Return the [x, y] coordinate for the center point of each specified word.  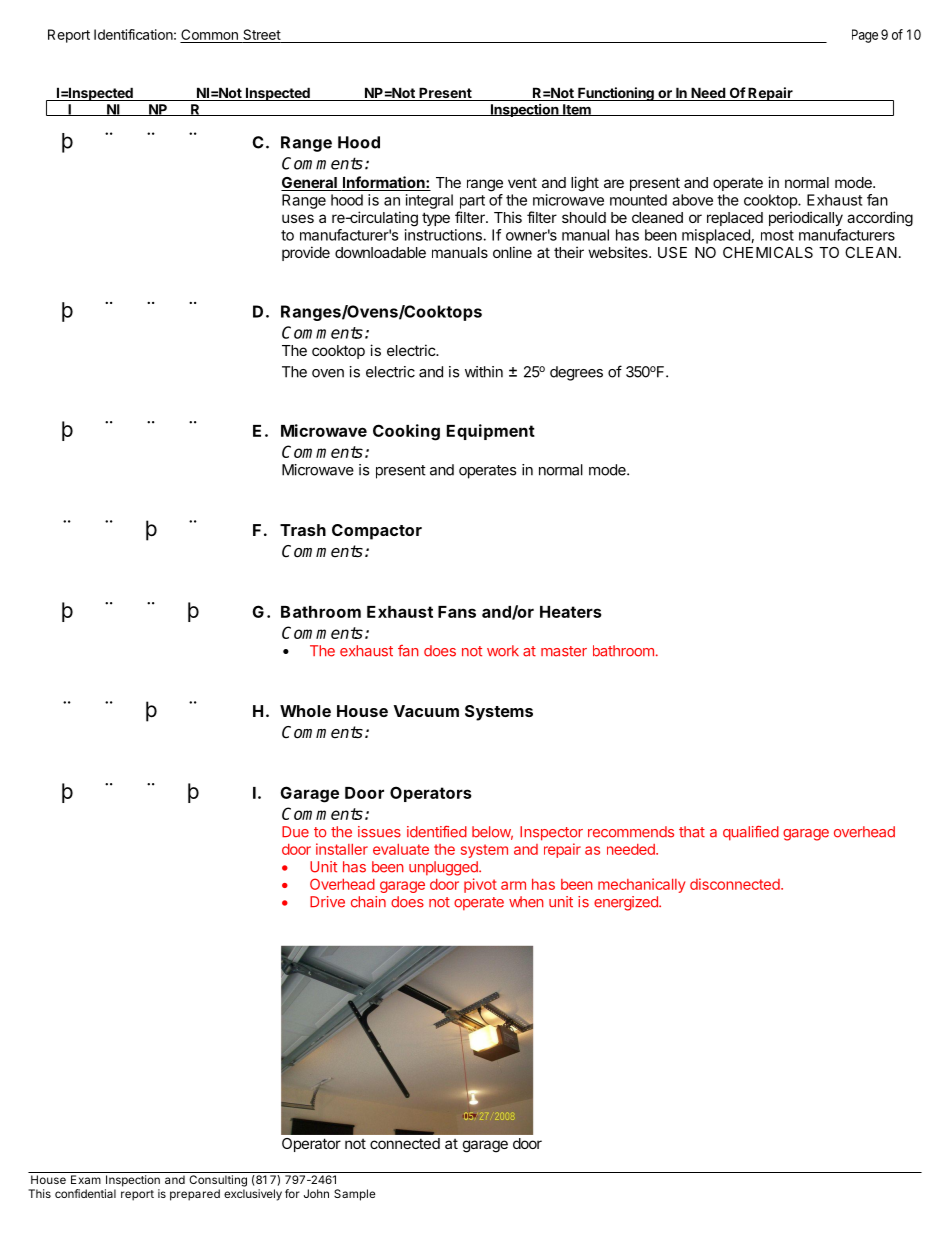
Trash [303, 530]
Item [577, 110]
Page [865, 36]
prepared [195, 1195]
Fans [457, 612]
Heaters [571, 612]
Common [209, 34]
